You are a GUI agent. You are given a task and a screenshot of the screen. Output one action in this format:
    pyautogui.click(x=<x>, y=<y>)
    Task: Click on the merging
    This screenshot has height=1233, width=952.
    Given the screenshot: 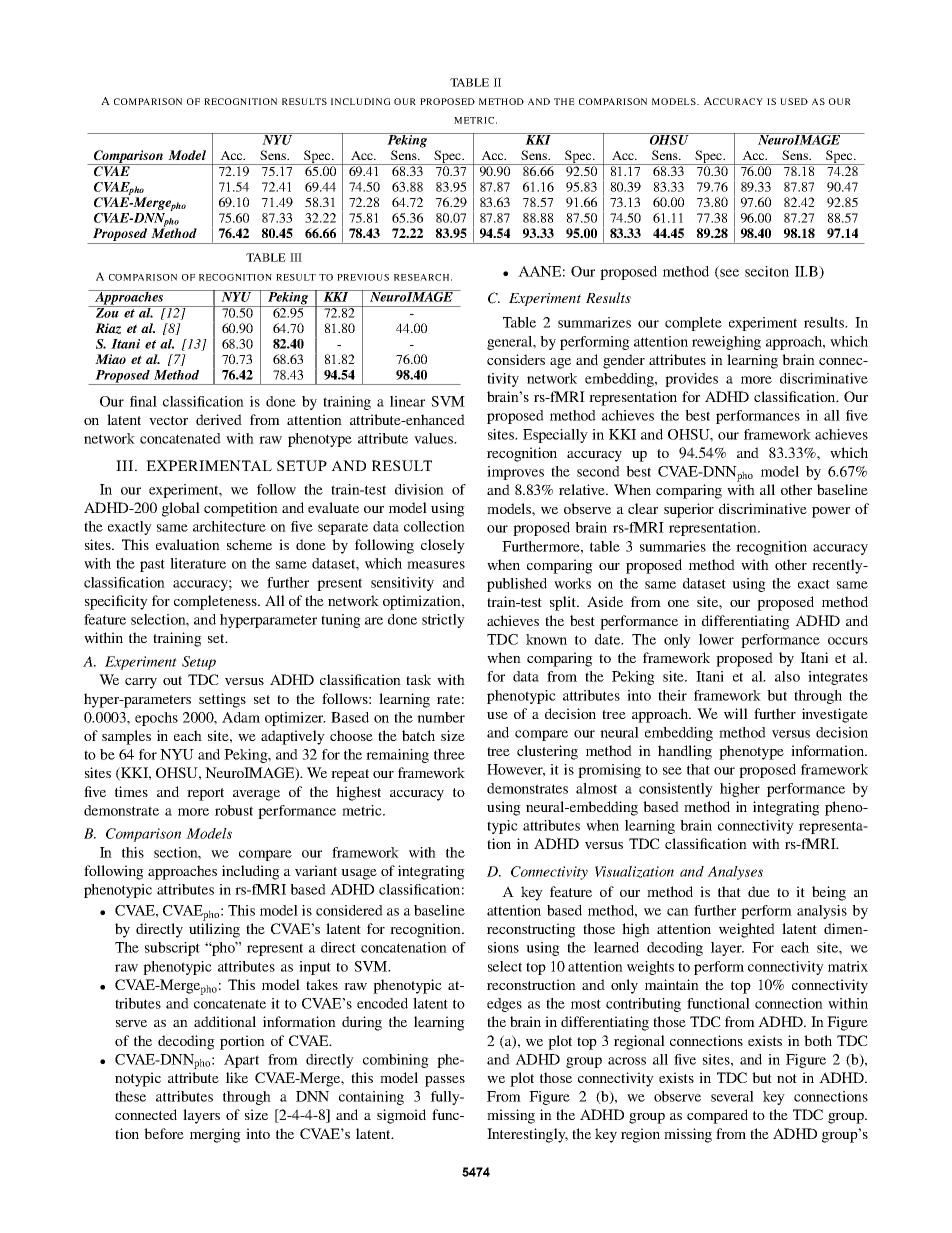 What is the action you would take?
    pyautogui.click(x=215, y=1135)
